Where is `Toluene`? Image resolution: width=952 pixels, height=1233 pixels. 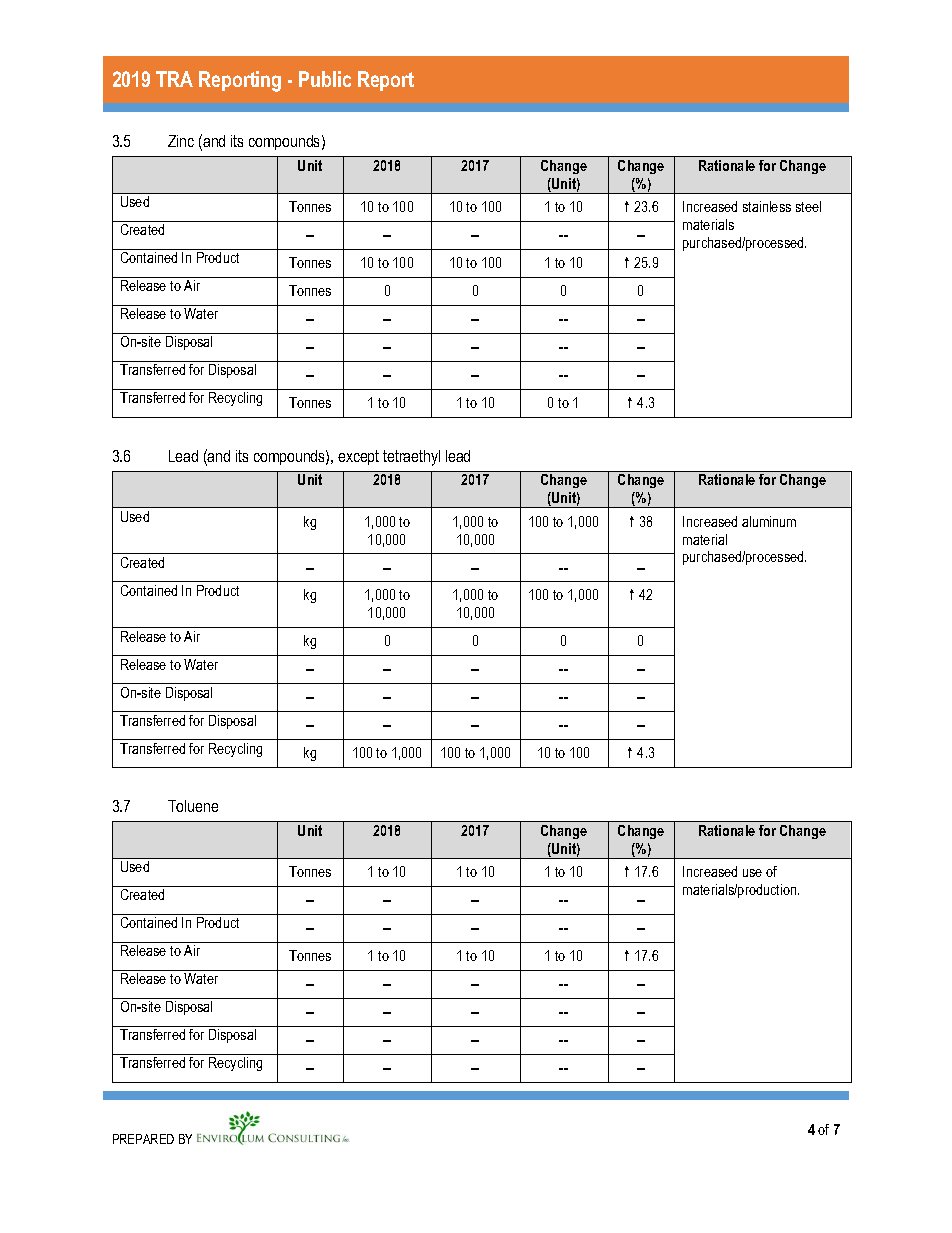 Toluene is located at coordinates (193, 806).
